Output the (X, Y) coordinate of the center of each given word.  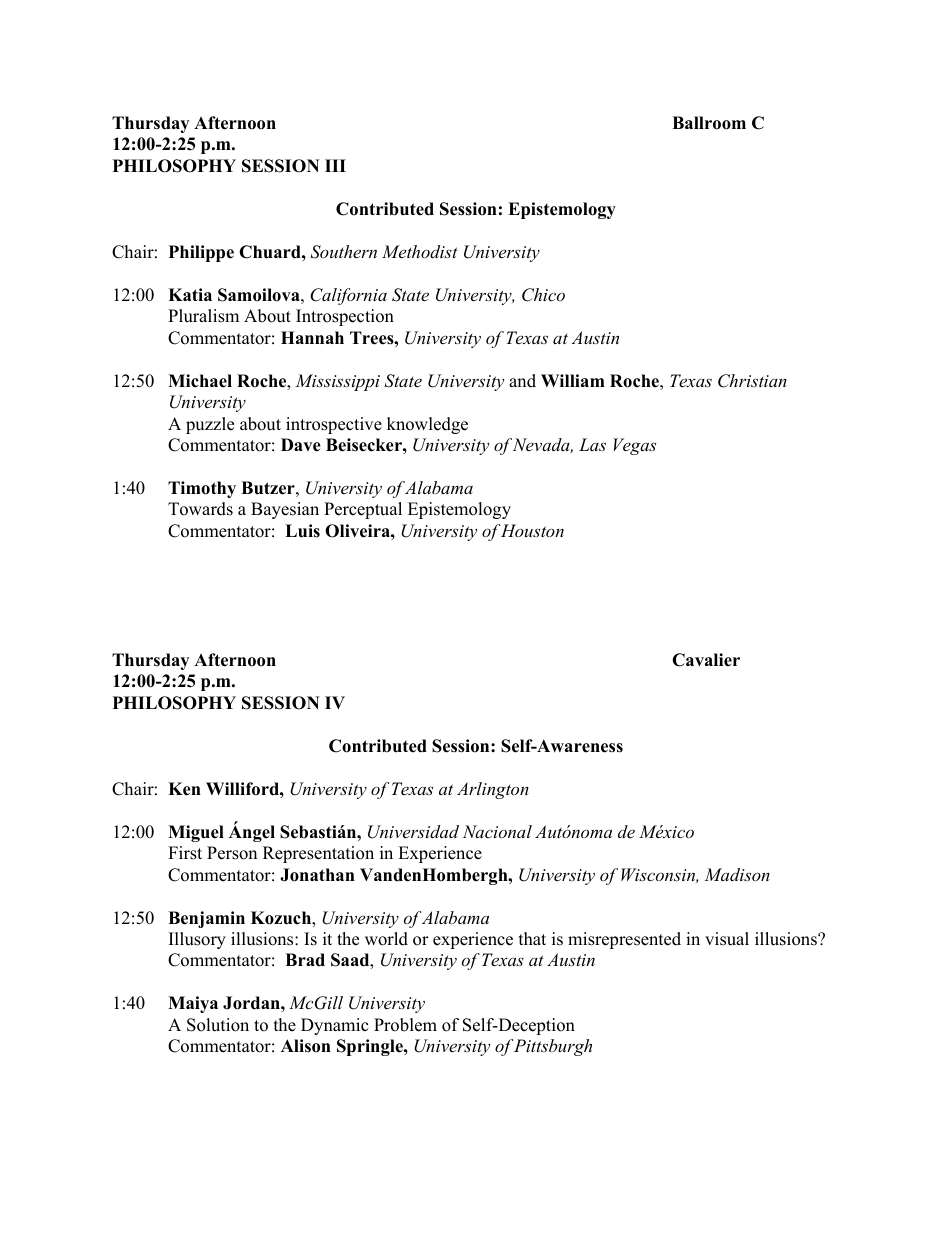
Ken (184, 789)
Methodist (420, 251)
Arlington (493, 790)
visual (727, 939)
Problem (405, 1025)
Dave (301, 445)
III (335, 165)
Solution (218, 1025)
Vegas (634, 446)
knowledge (427, 425)
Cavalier (706, 660)
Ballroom (709, 123)
